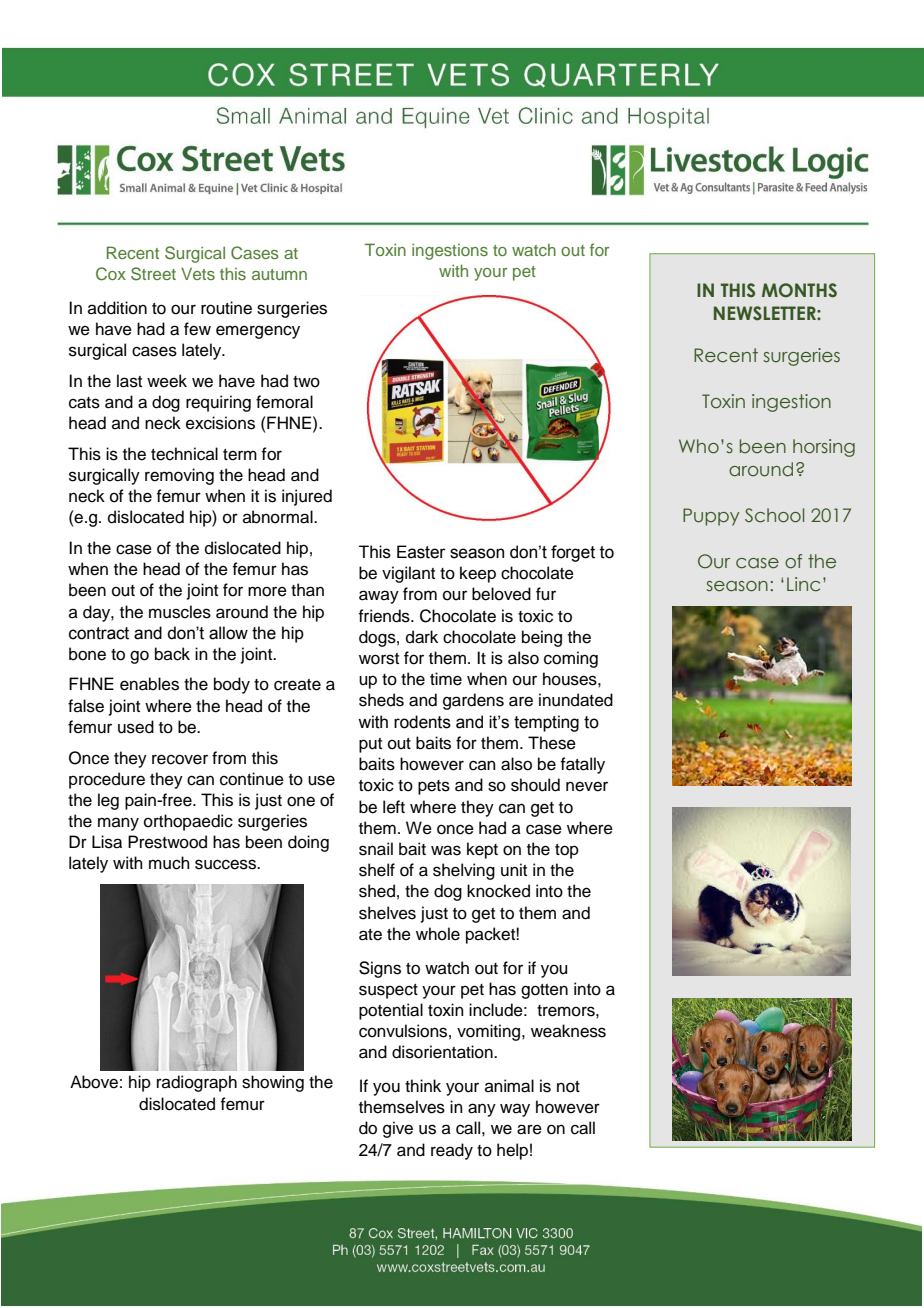 The width and height of the screenshot is (924, 1308). What do you see at coordinates (180, 612) in the screenshot?
I see `muscles` at bounding box center [180, 612].
